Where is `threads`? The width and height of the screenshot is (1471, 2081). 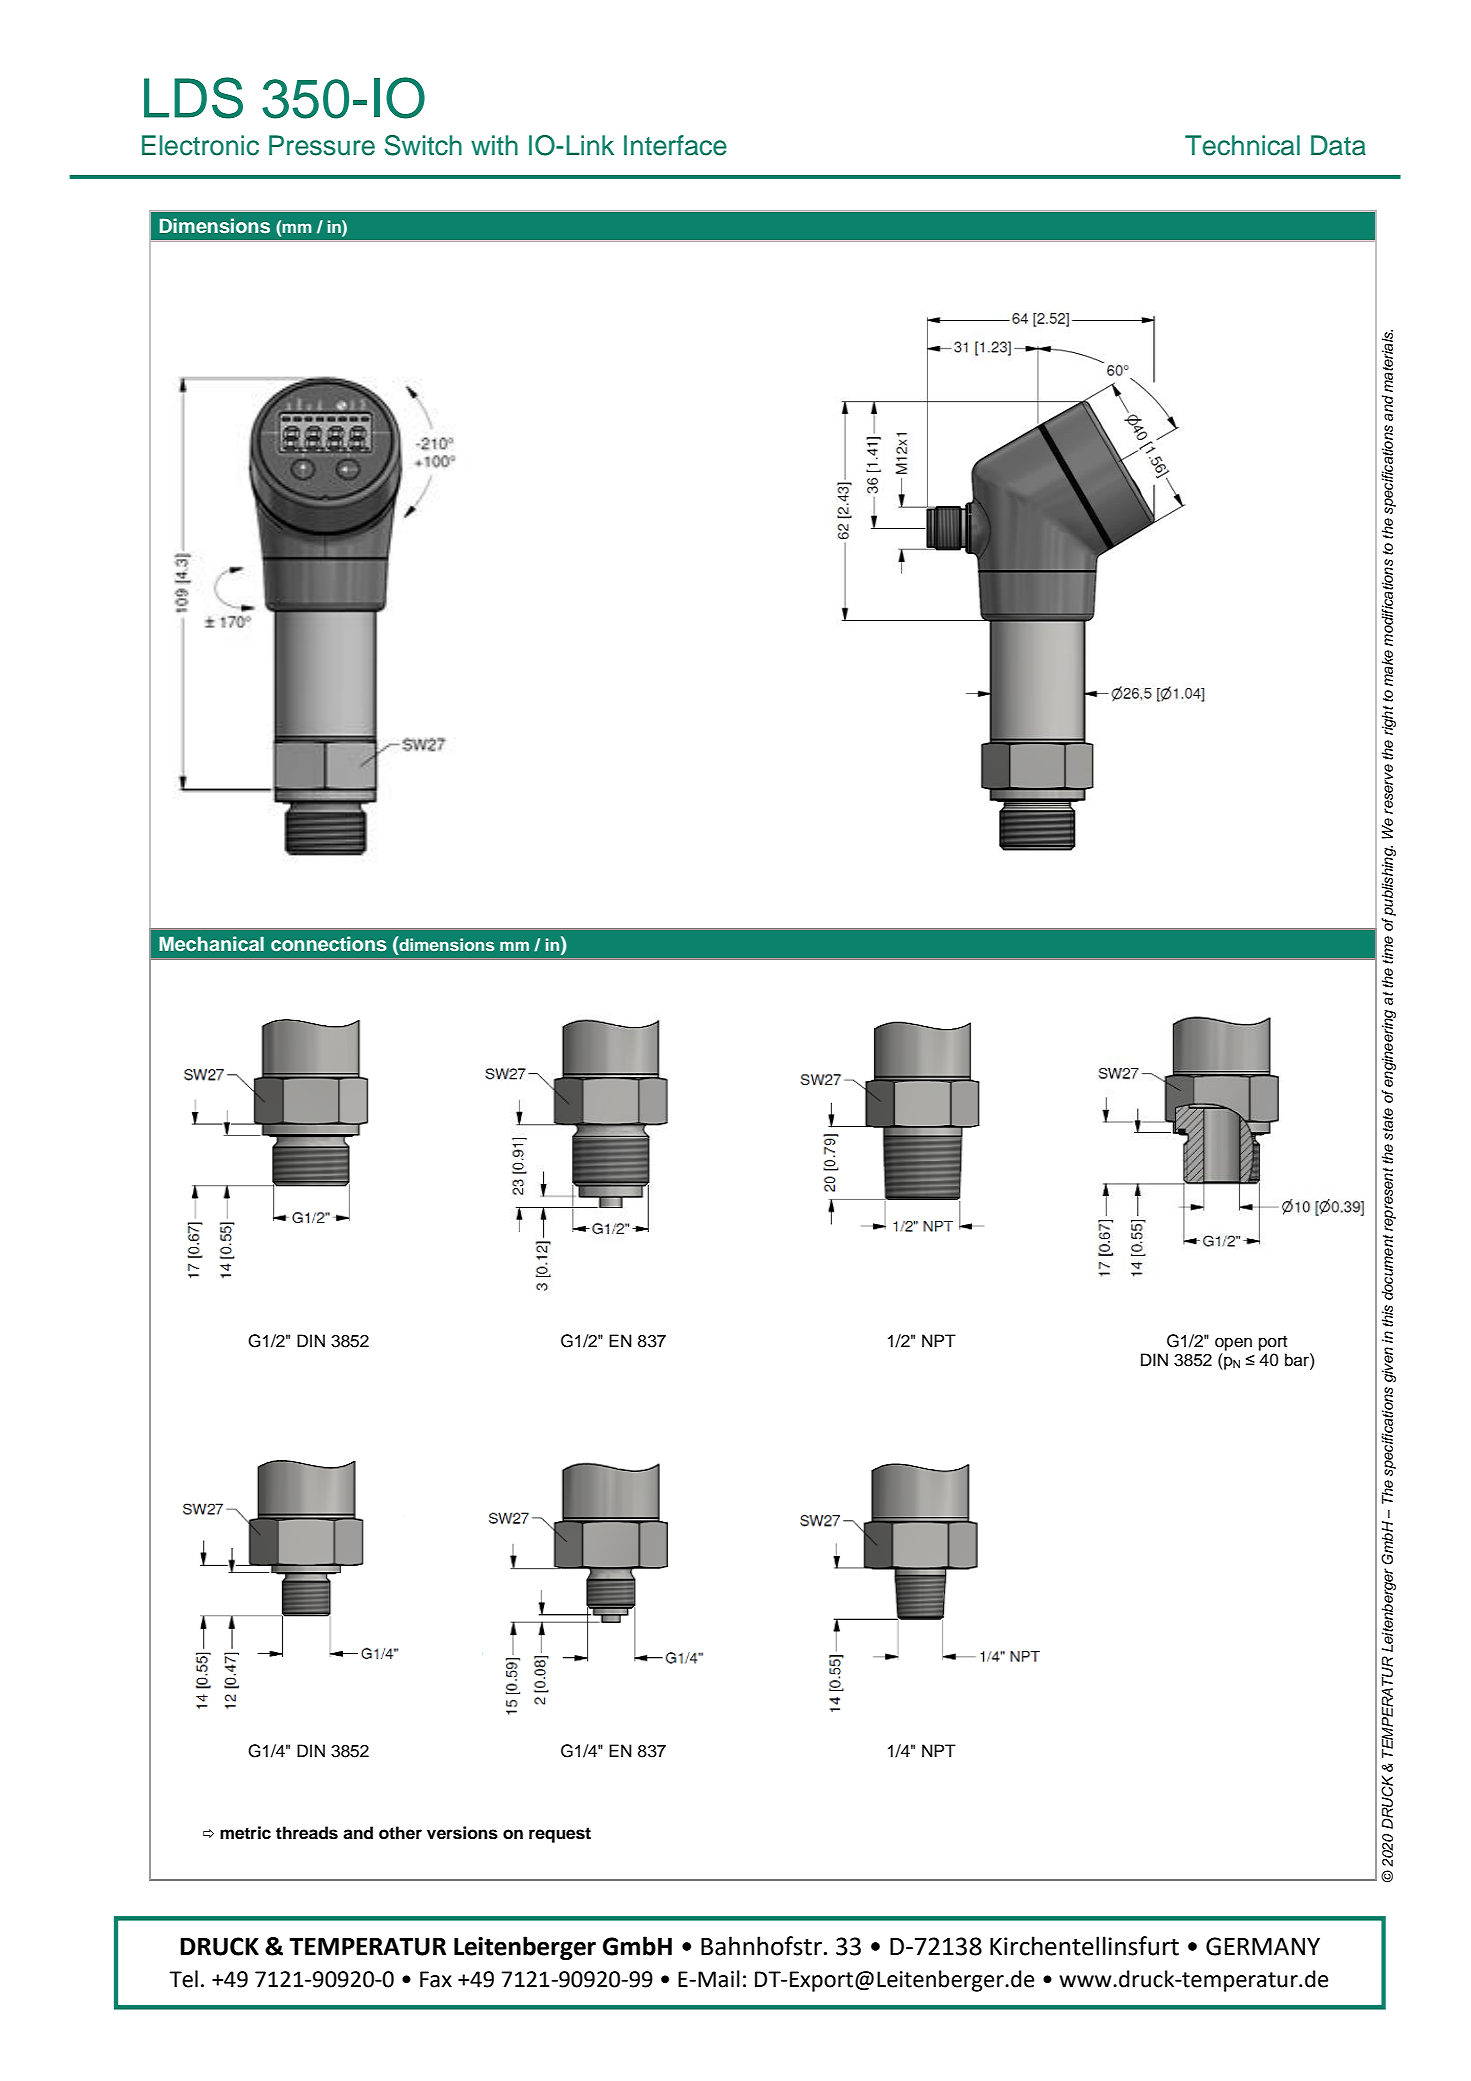
threads is located at coordinates (307, 1833).
